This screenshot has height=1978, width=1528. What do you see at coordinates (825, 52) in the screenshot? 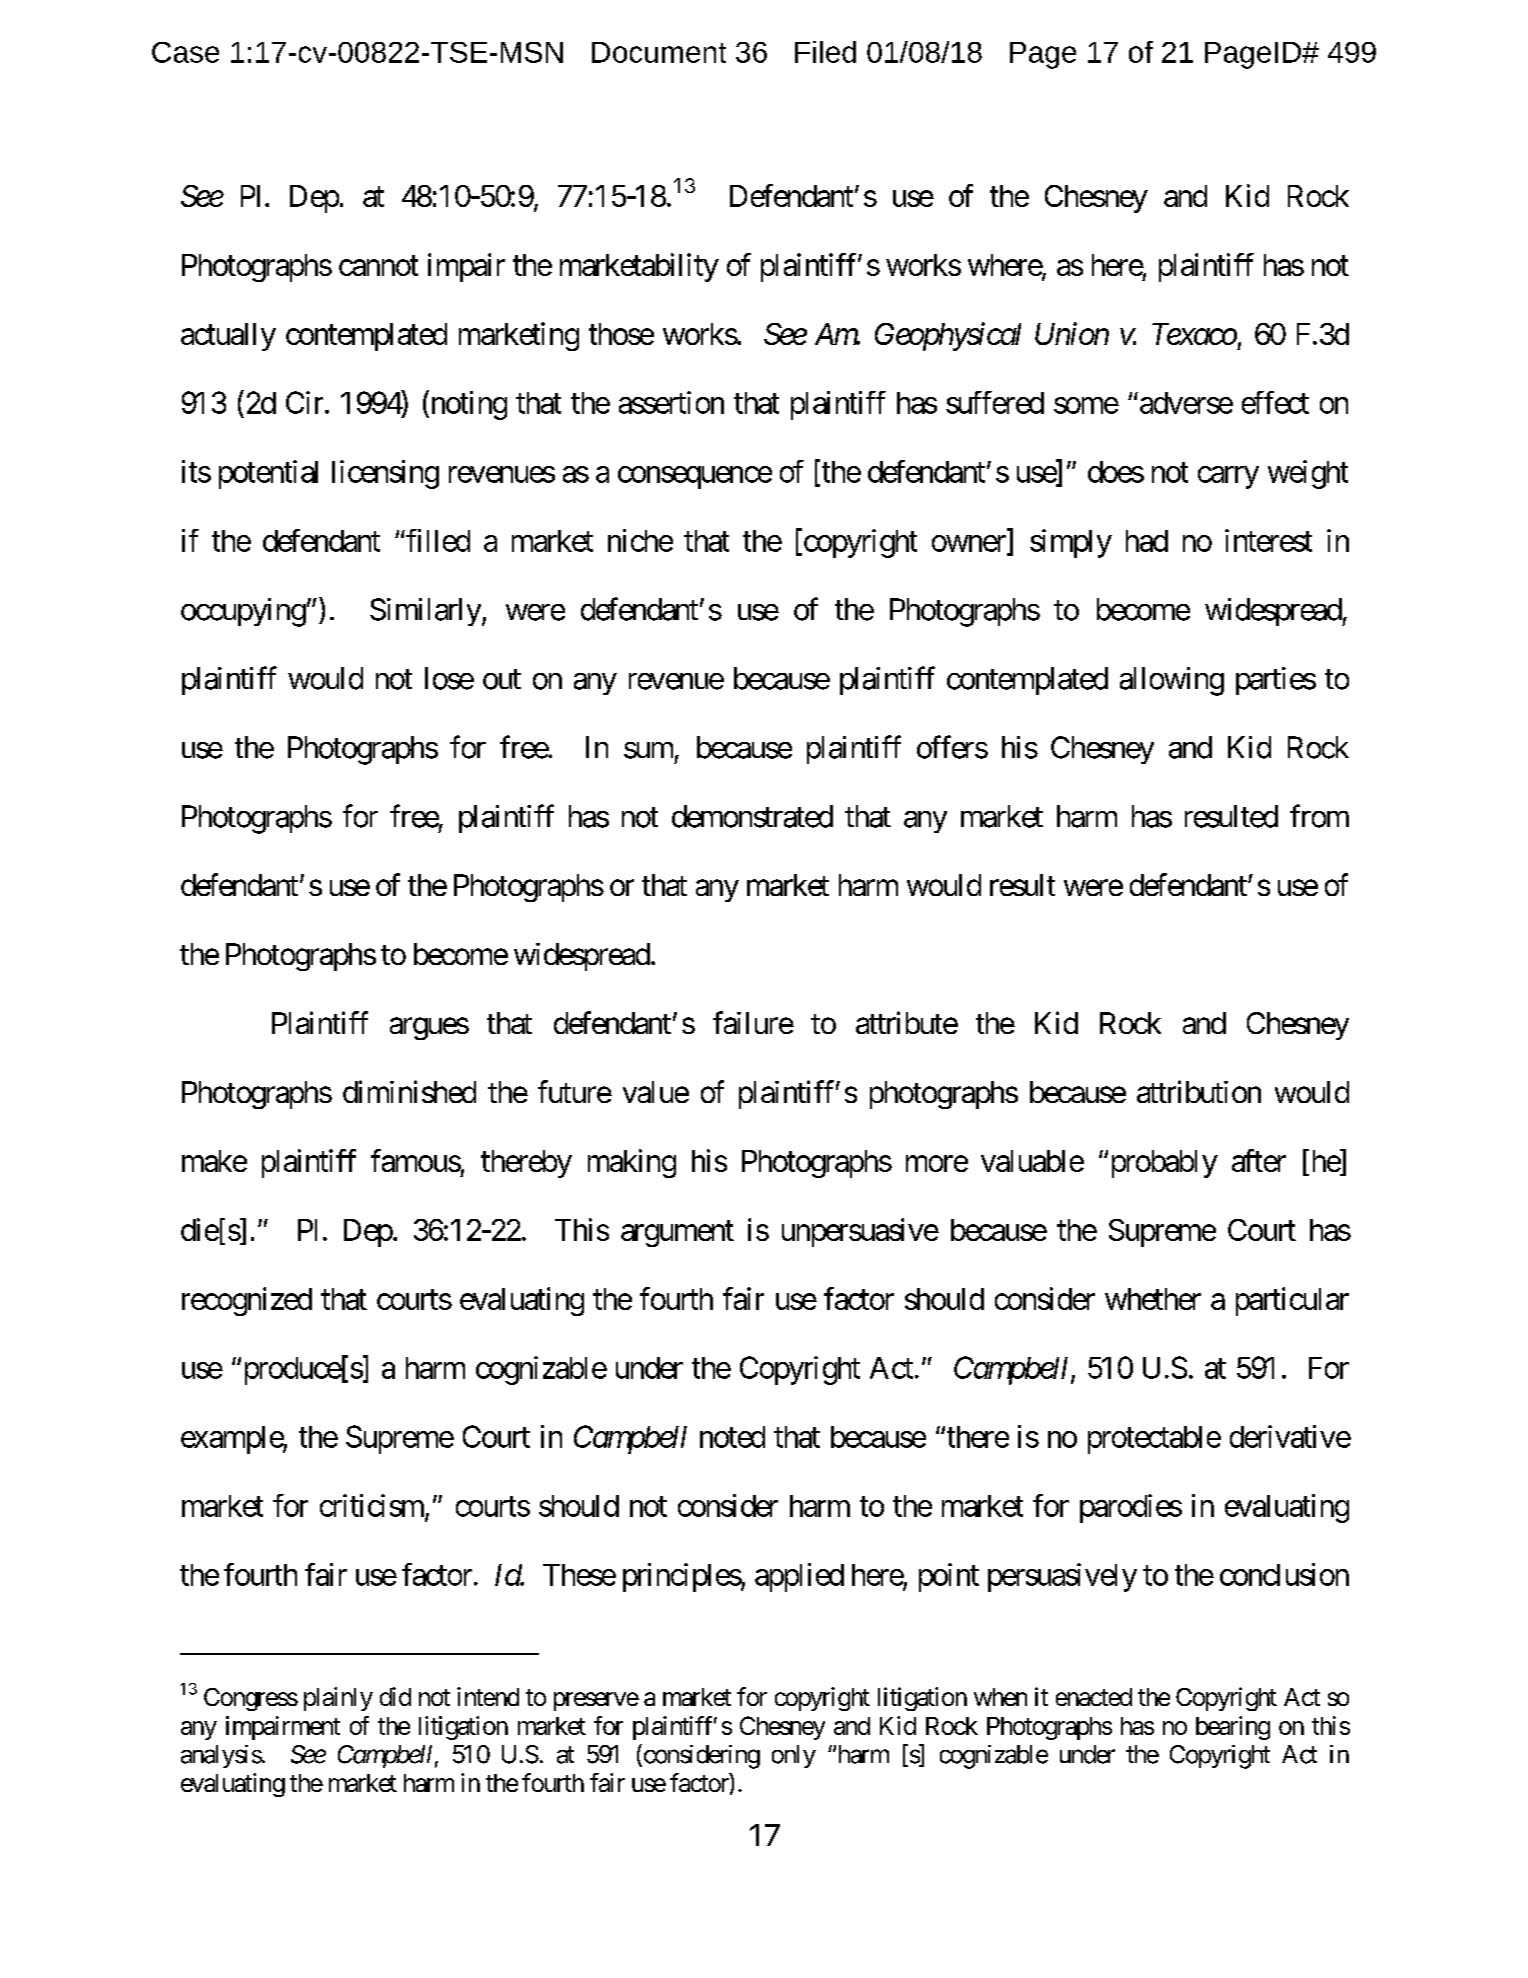
I see `Filed` at bounding box center [825, 52].
